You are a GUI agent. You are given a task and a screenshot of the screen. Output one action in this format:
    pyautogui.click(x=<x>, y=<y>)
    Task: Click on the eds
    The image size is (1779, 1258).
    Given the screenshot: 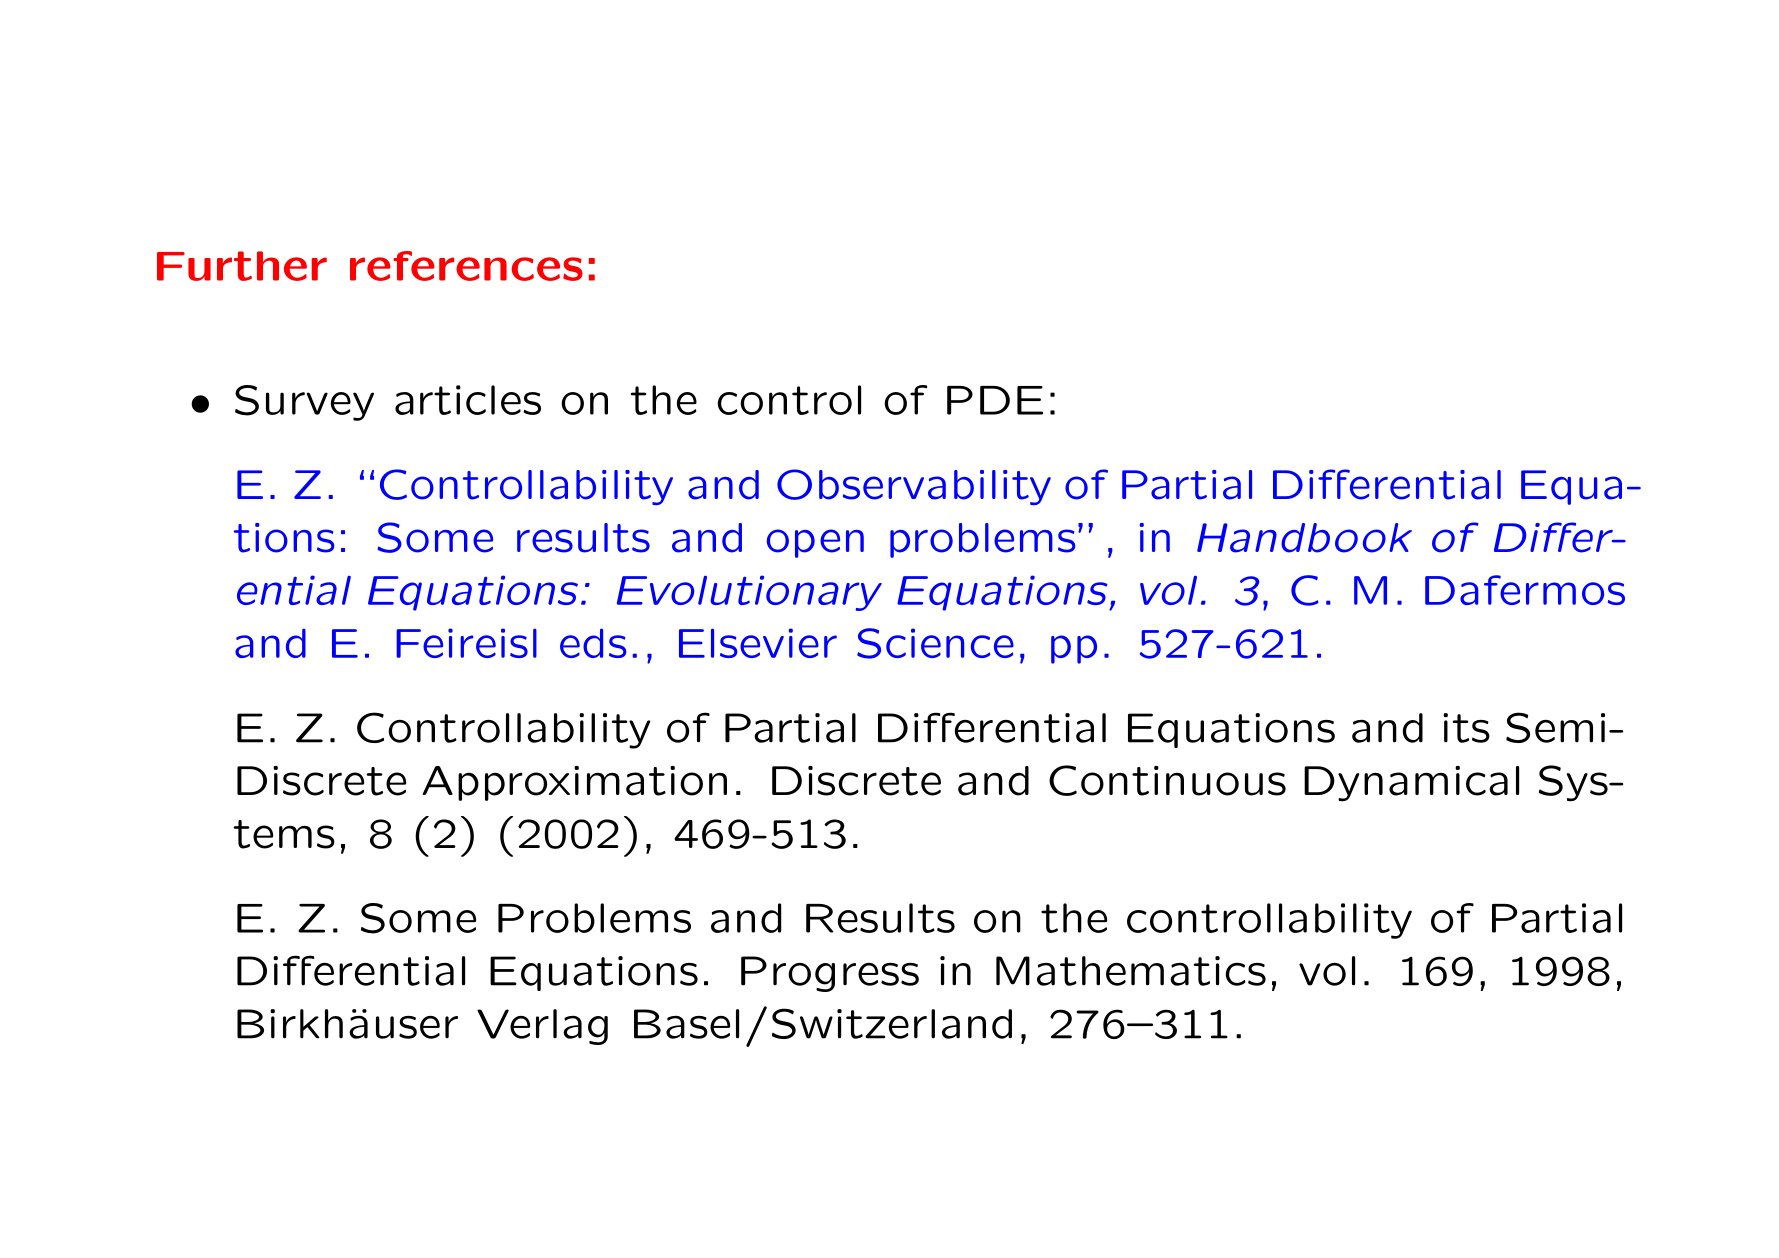 What is the action you would take?
    pyautogui.click(x=593, y=643)
